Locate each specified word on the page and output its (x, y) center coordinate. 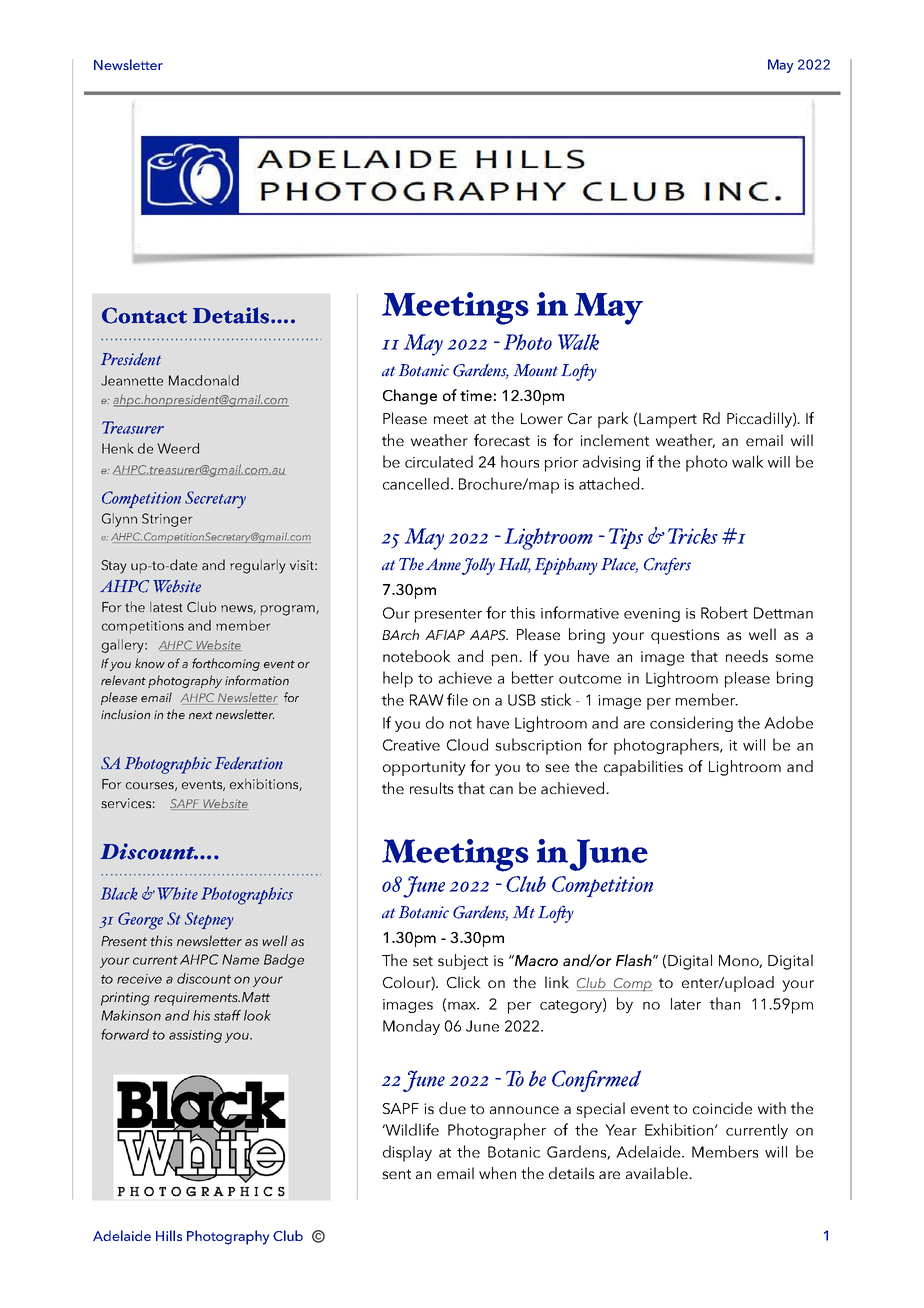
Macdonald (204, 380)
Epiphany (566, 566)
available (658, 1173)
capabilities (643, 768)
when (497, 1173)
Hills (169, 1235)
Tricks (693, 536)
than (725, 1003)
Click (464, 982)
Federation (249, 763)
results (431, 788)
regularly (258, 566)
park (613, 420)
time (476, 395)
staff (227, 1015)
